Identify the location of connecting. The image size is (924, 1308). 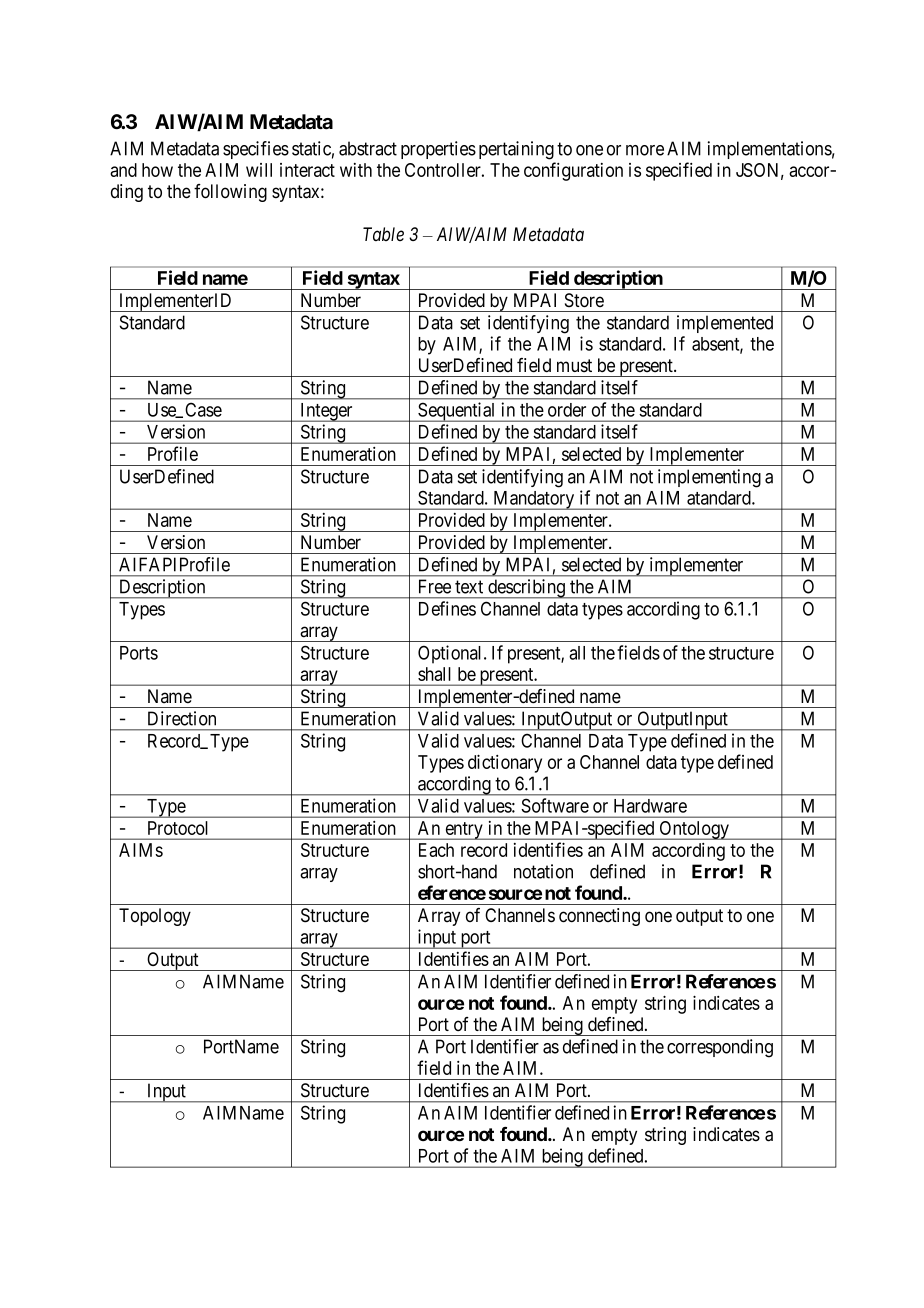
(599, 917).
